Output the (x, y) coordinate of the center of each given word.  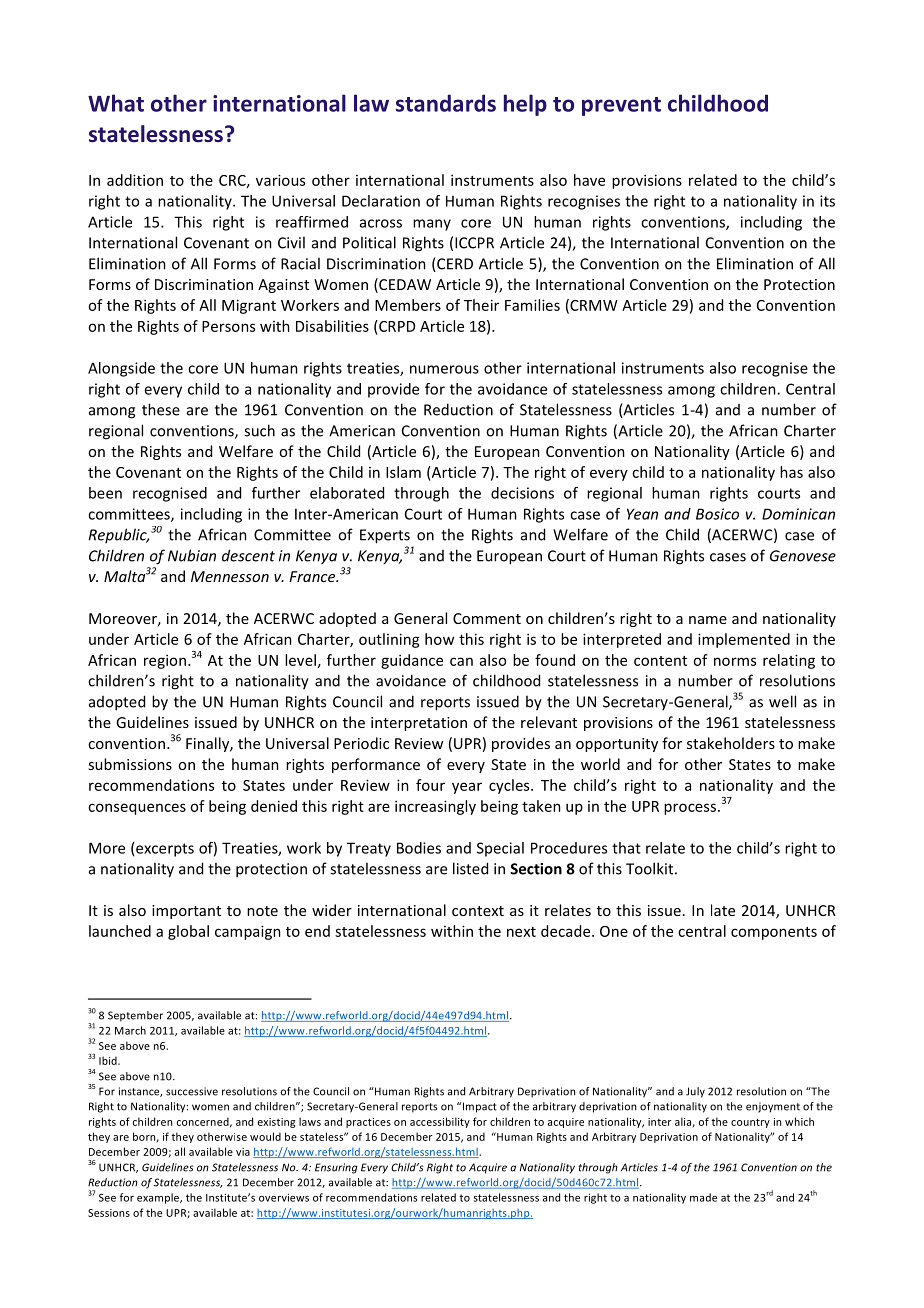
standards (446, 103)
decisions (522, 493)
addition (135, 180)
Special (500, 849)
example (159, 1198)
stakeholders (731, 743)
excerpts (165, 850)
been (105, 493)
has (791, 472)
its (827, 201)
